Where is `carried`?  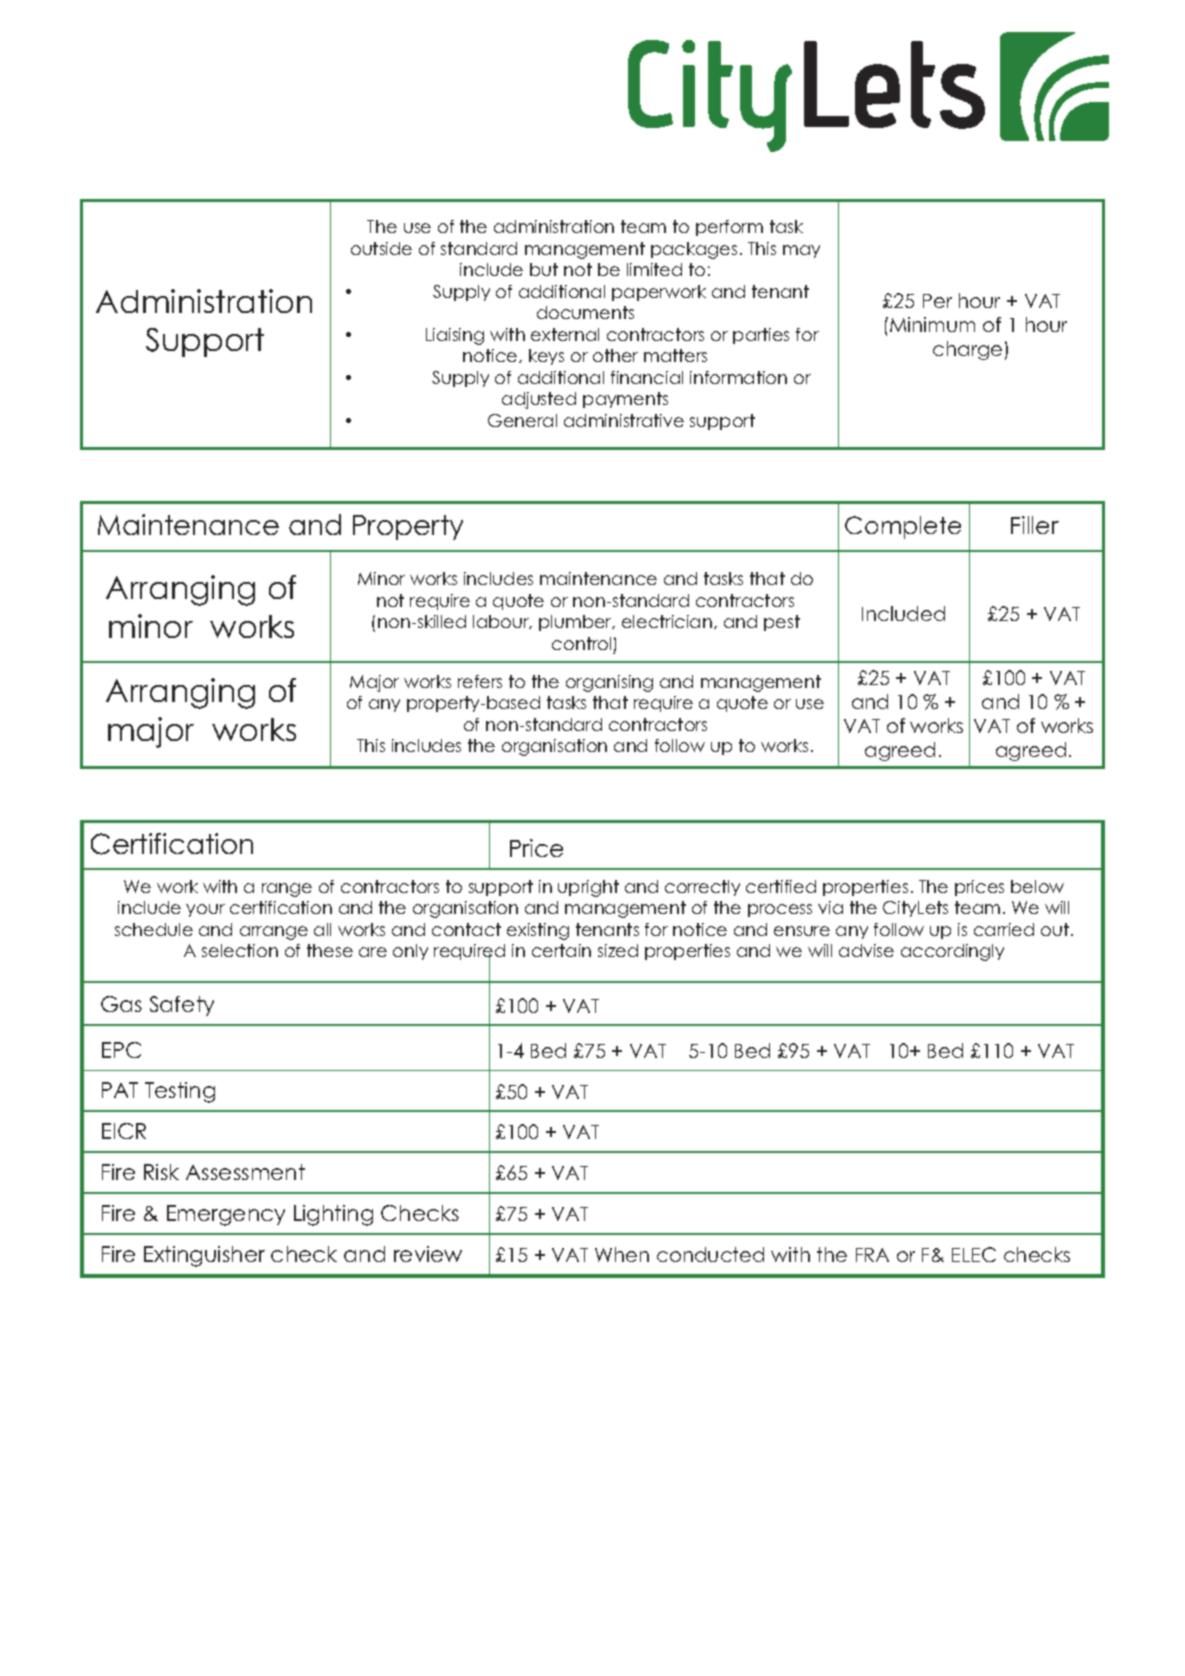 carried is located at coordinates (1004, 929).
